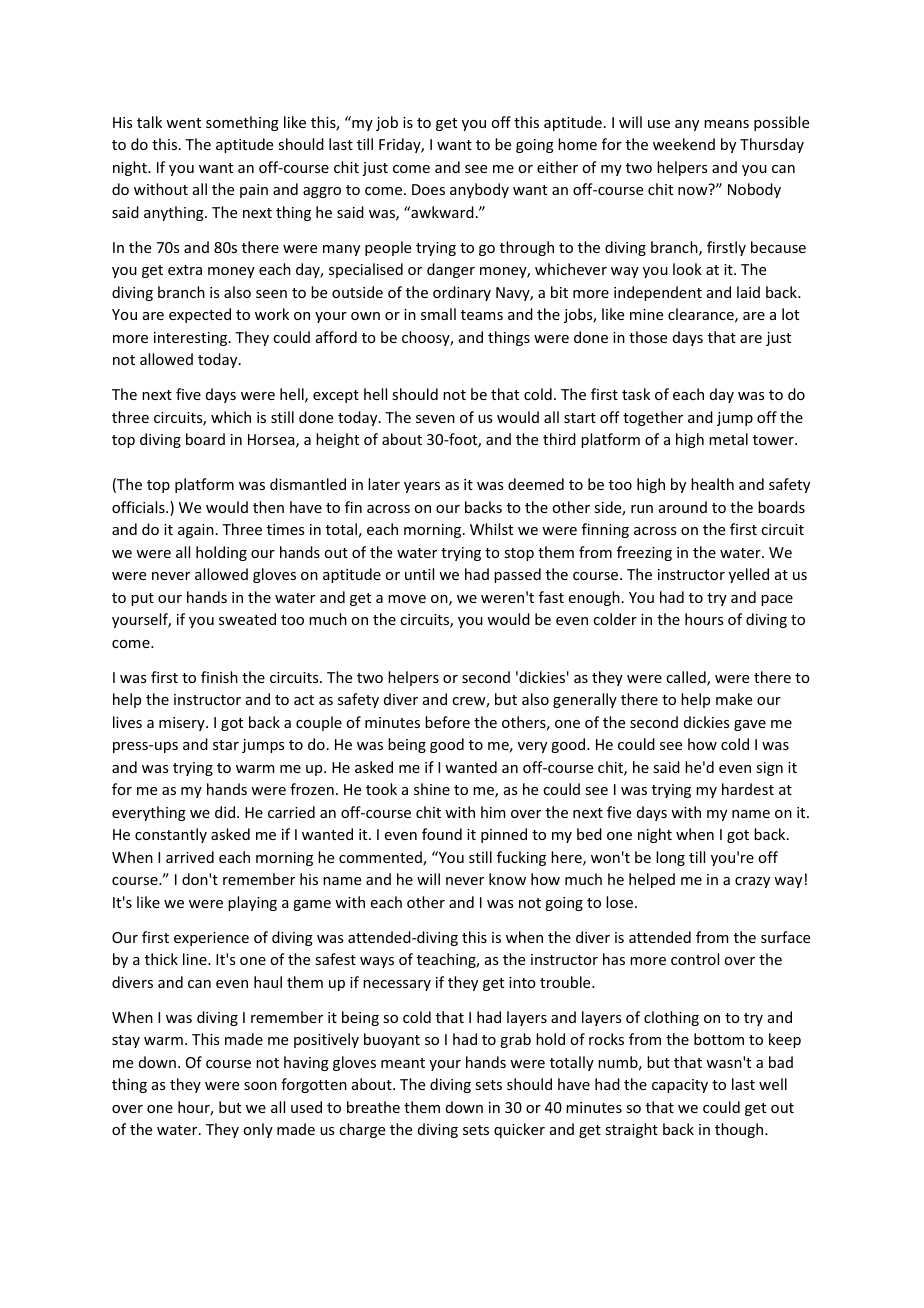  What do you see at coordinates (479, 190) in the screenshot?
I see `anybody` at bounding box center [479, 190].
